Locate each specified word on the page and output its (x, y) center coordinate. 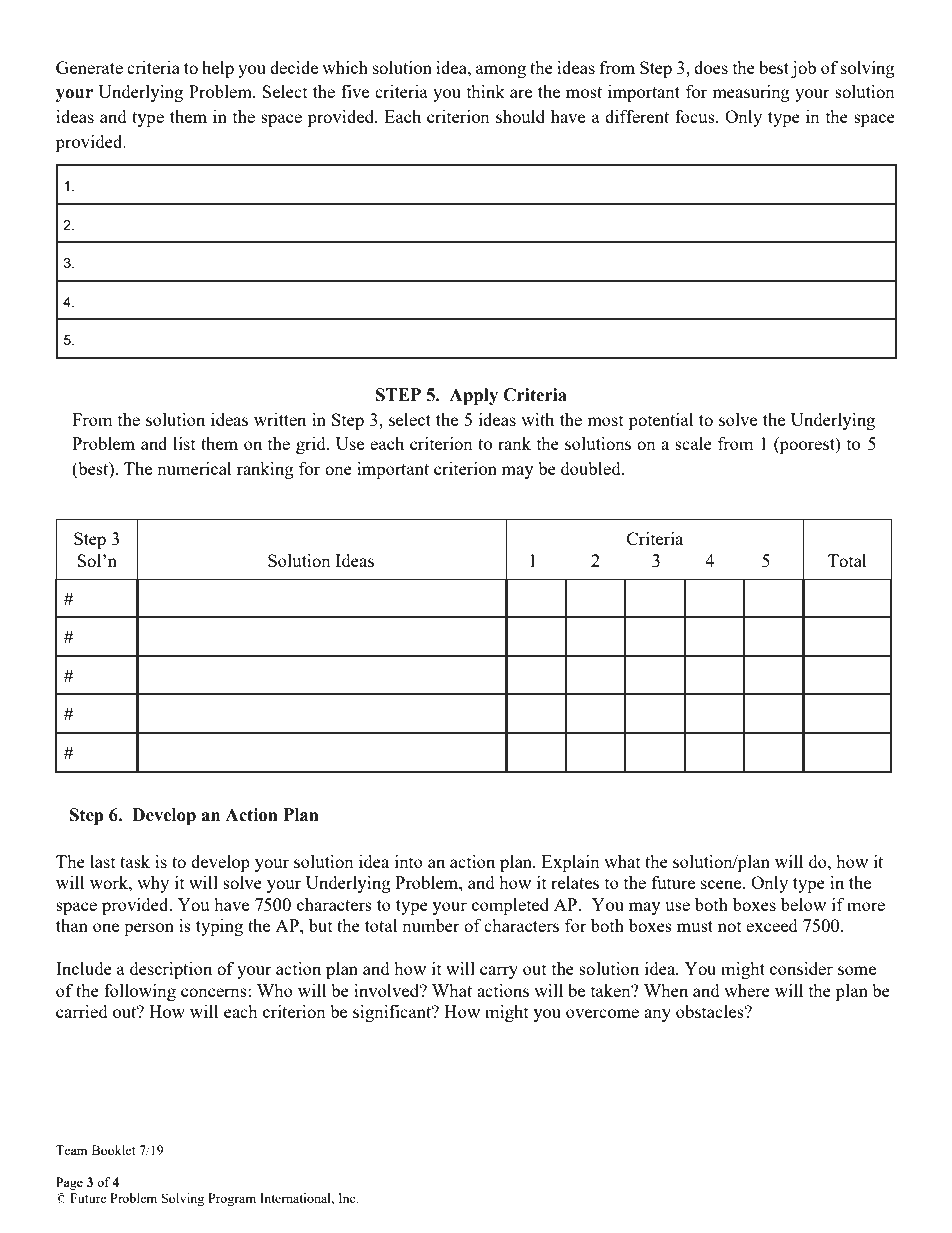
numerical (194, 468)
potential (661, 421)
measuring (751, 93)
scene (722, 884)
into (409, 861)
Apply (473, 396)
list (184, 443)
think (486, 91)
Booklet (113, 1150)
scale (693, 443)
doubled (592, 468)
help (218, 69)
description (171, 970)
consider (801, 968)
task (135, 861)
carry (499, 972)
